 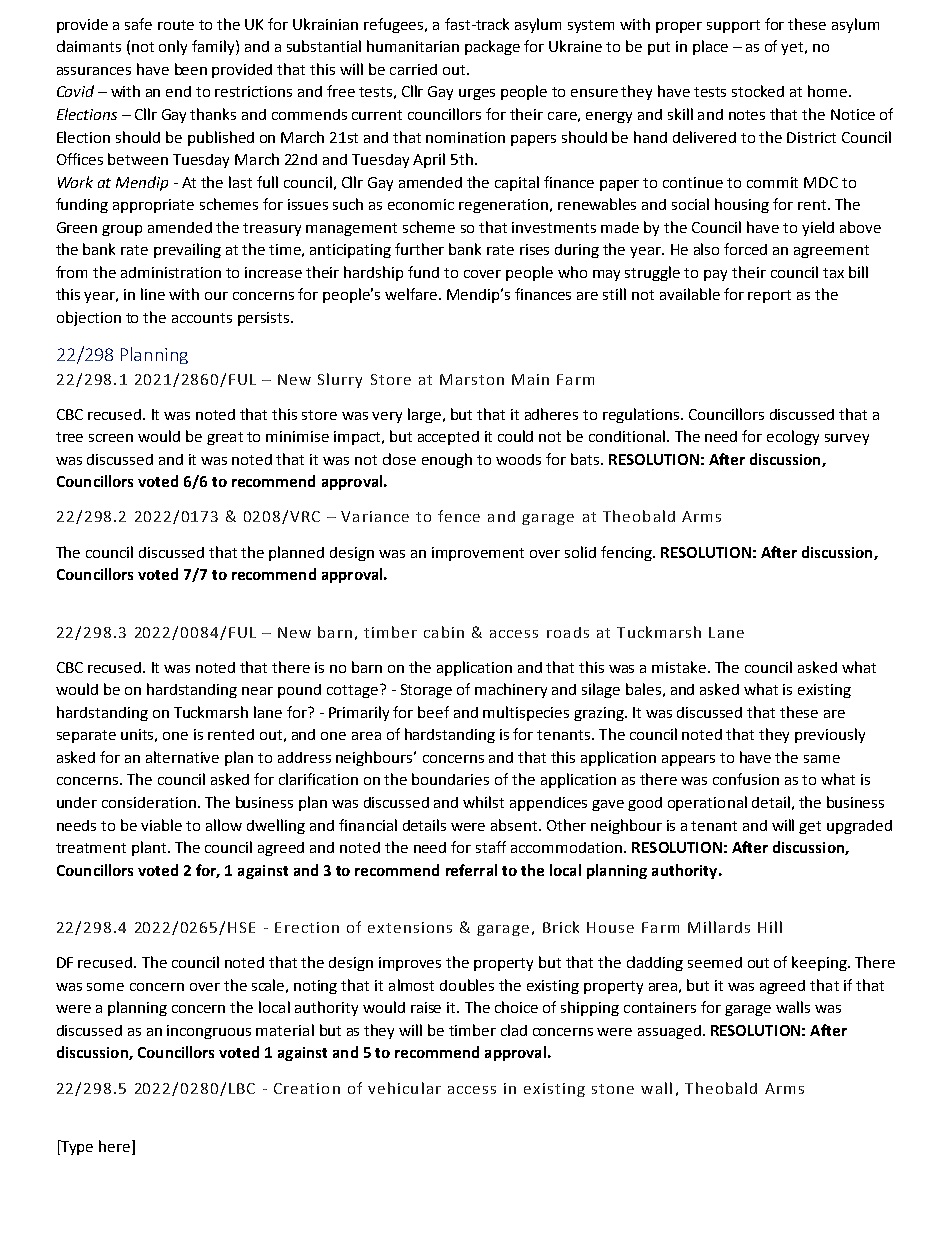 I want to click on only, so click(x=173, y=47).
